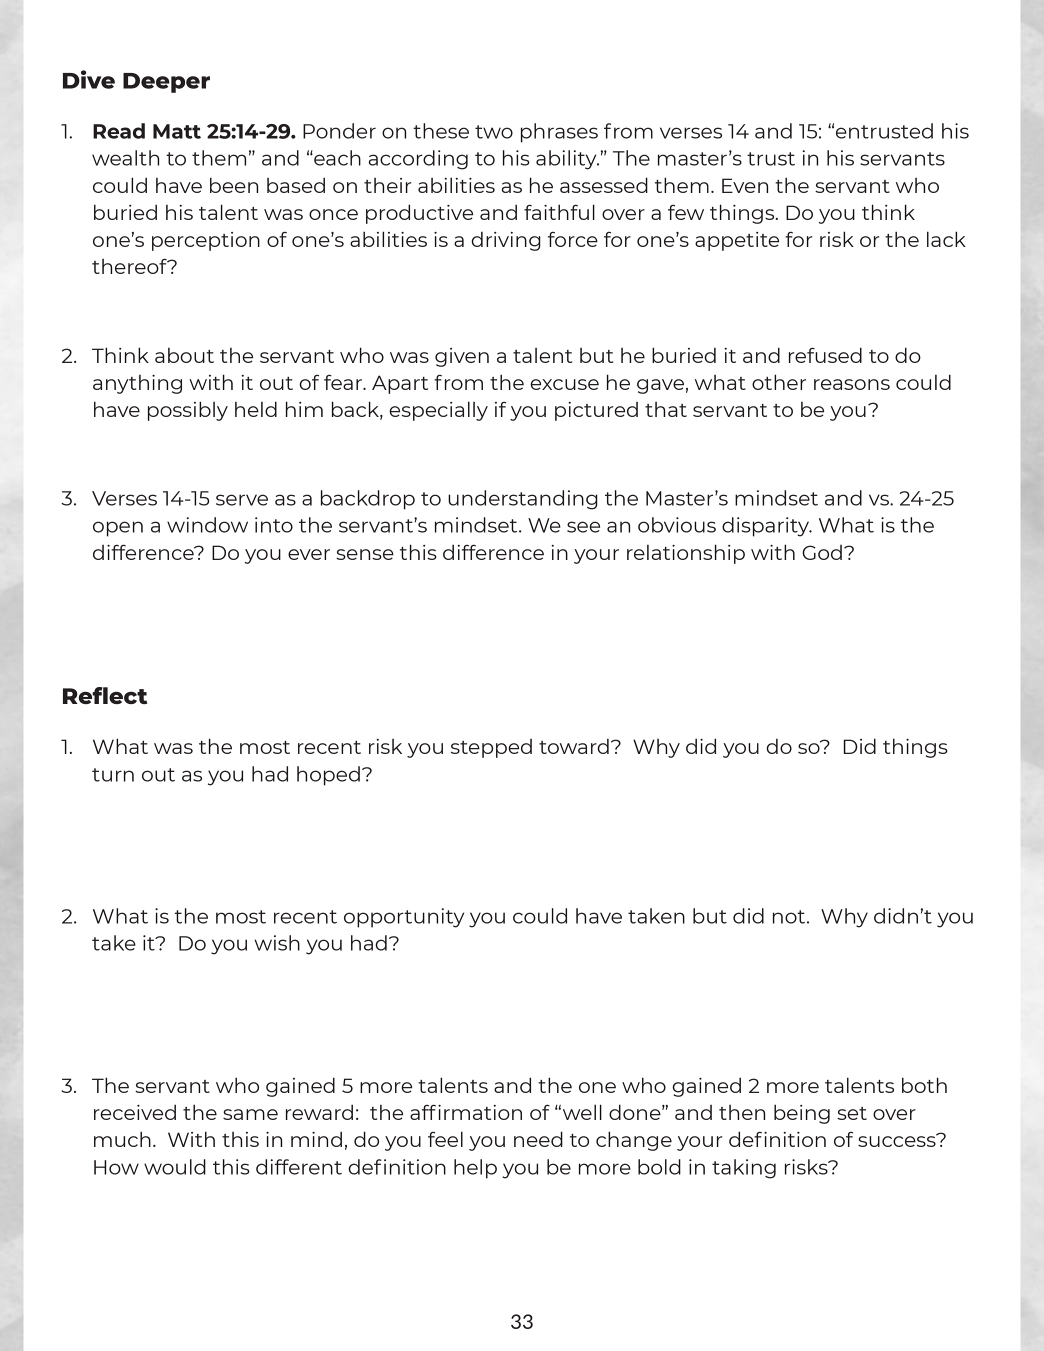  What do you see at coordinates (802, 1114) in the screenshot?
I see `being` at bounding box center [802, 1114].
